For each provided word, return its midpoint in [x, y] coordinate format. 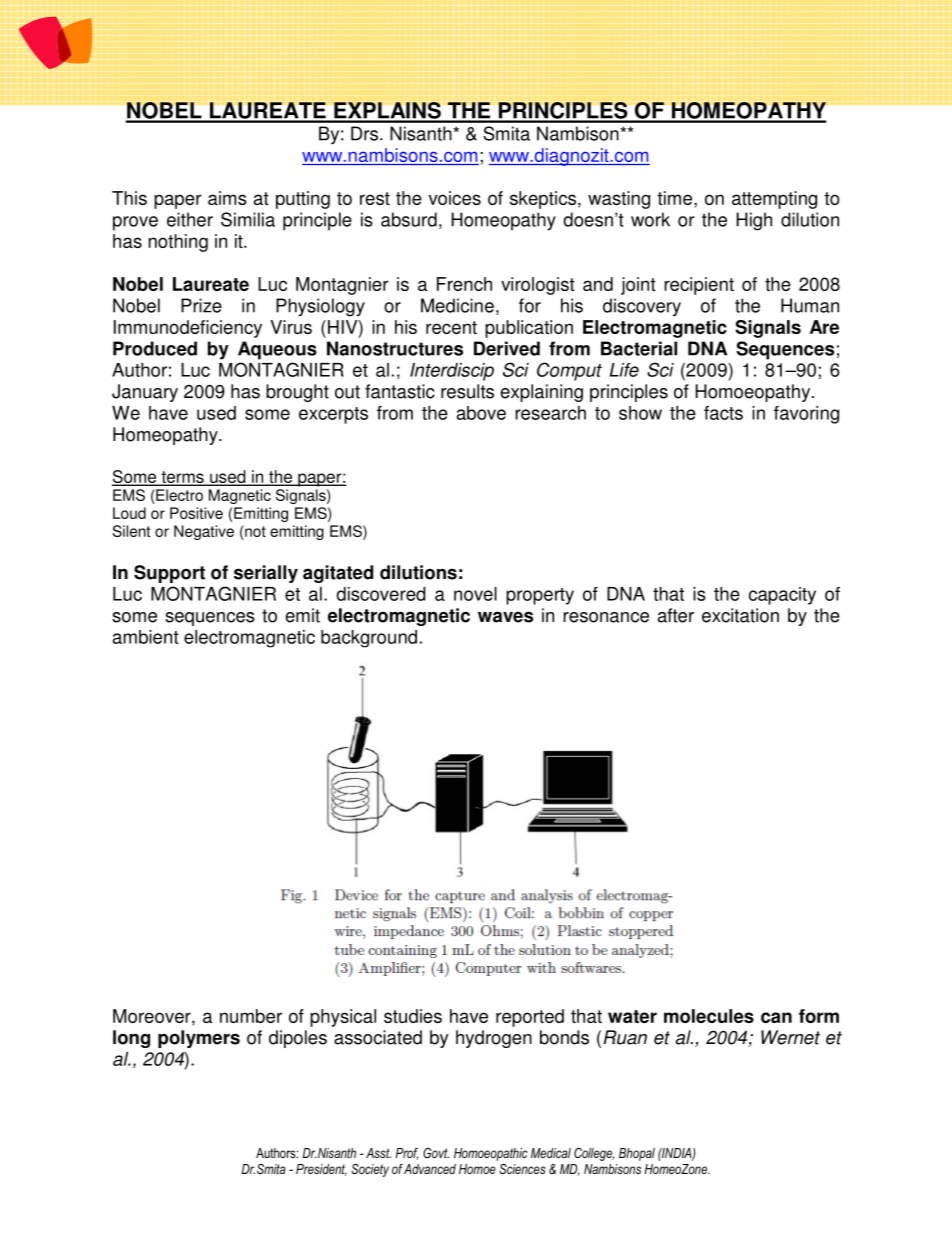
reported [530, 1018]
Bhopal [637, 1154]
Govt [436, 1153]
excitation [740, 615]
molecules [709, 1016]
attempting [774, 200]
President [321, 1170]
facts [723, 413]
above [481, 413]
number [251, 1016]
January [145, 393]
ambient [146, 637]
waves [505, 617]
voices [455, 198]
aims [227, 198]
